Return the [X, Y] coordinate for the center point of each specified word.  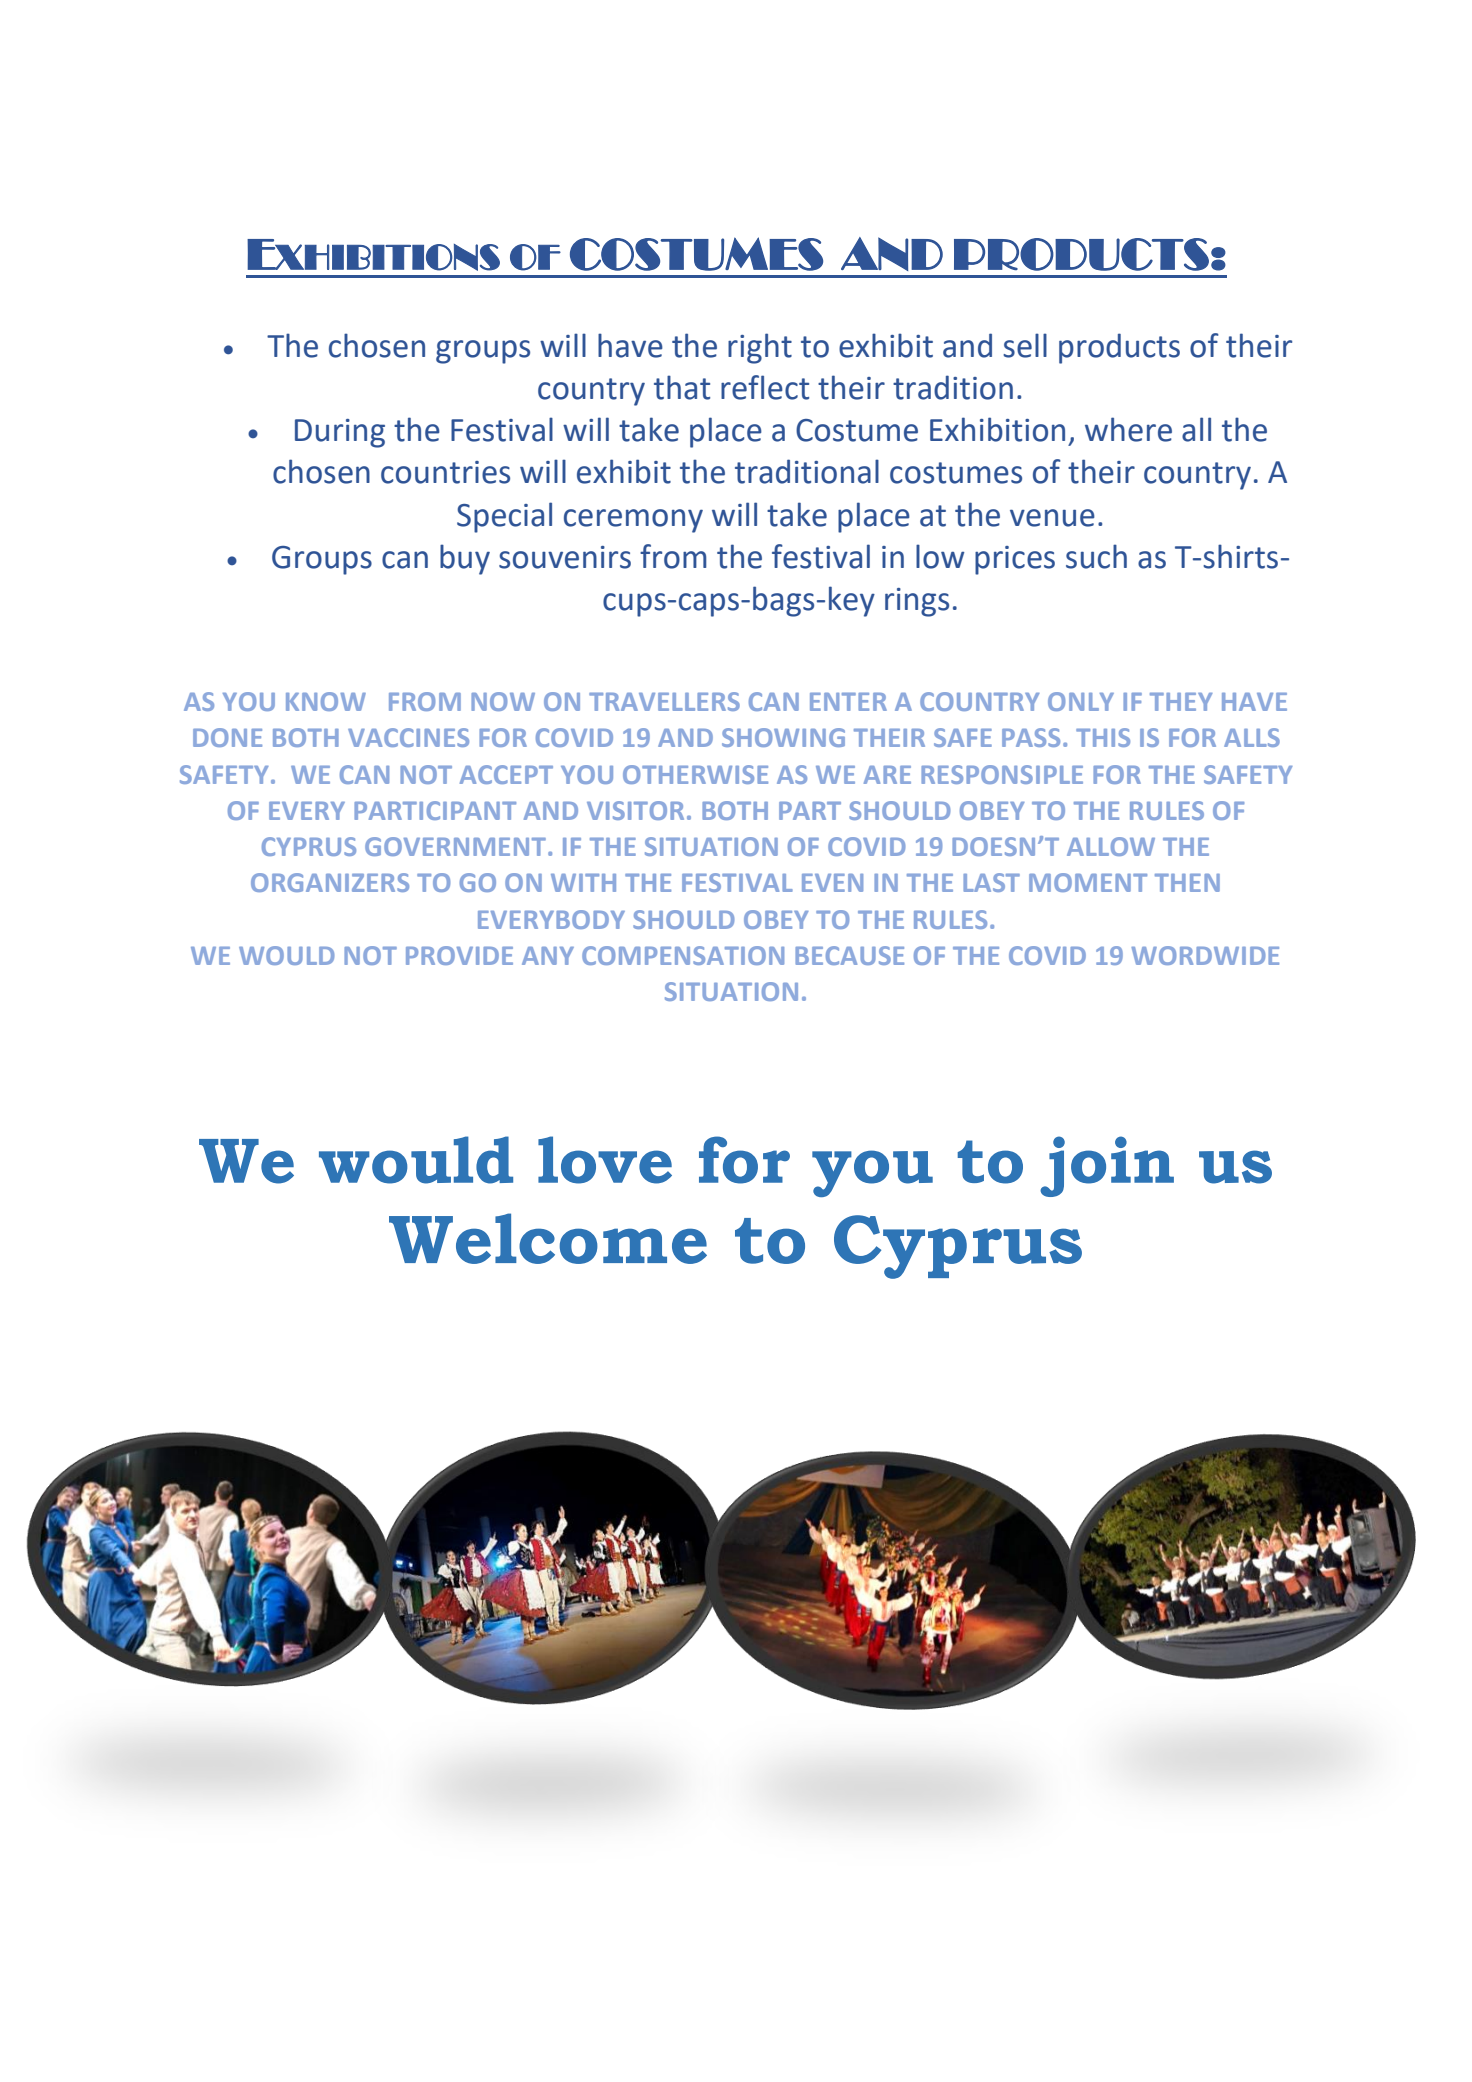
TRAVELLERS [664, 701]
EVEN [832, 883]
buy [465, 559]
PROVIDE [459, 955]
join [1107, 1166]
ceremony [633, 521]
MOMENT [1088, 882]
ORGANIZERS [330, 882]
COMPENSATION [683, 955]
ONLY [1081, 701]
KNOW [326, 701]
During [340, 433]
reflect [765, 387]
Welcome [548, 1238]
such [1096, 556]
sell [1025, 345]
